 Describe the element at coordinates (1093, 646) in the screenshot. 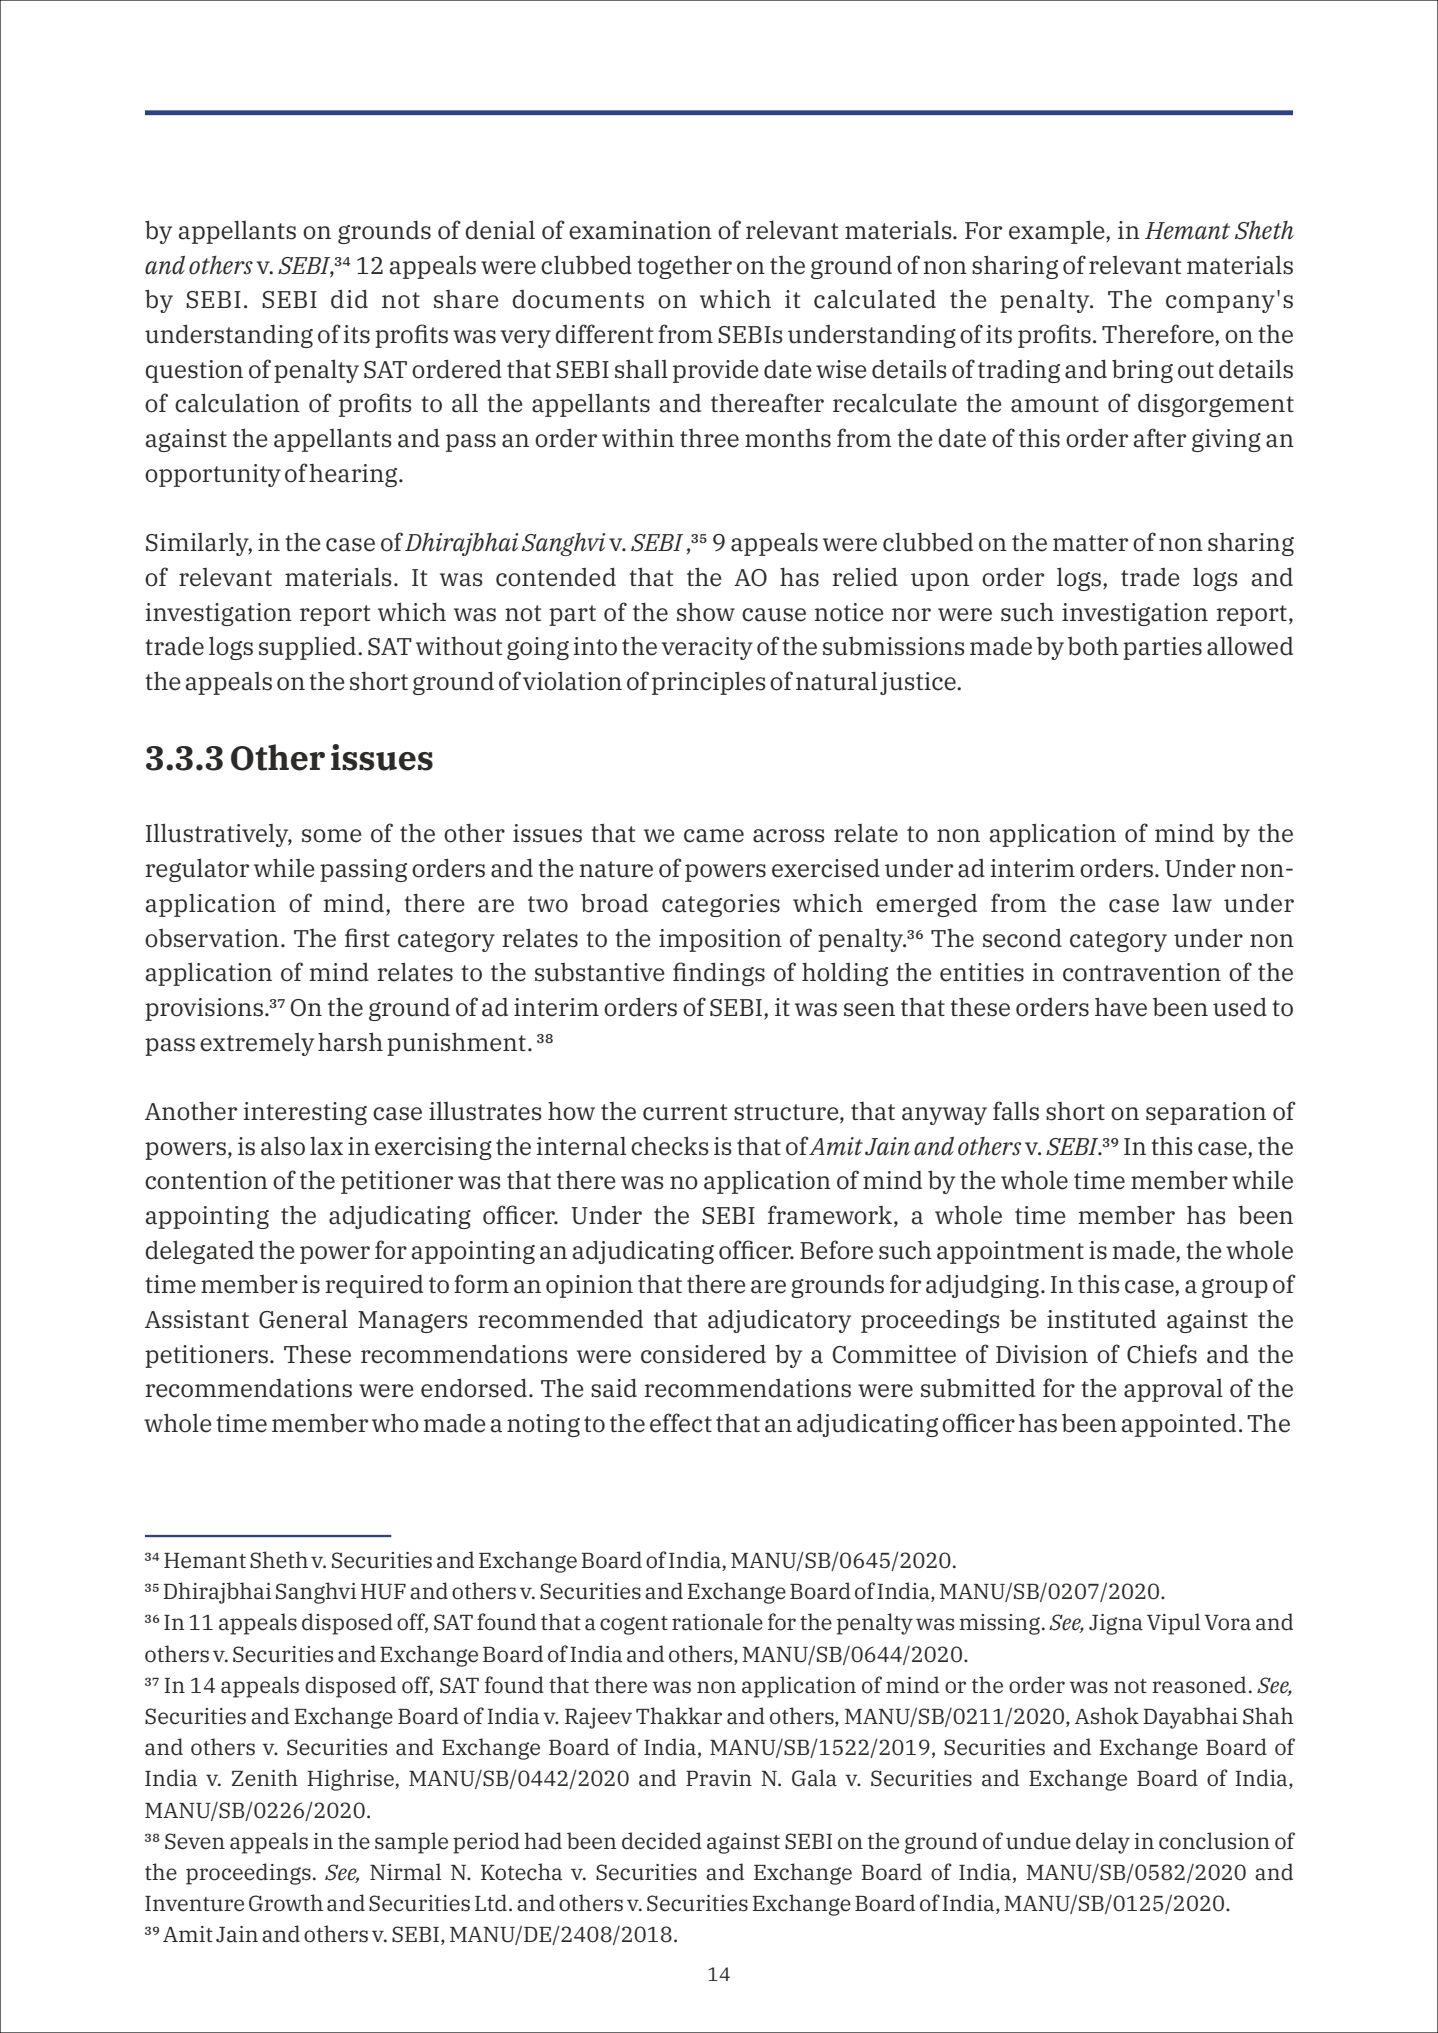

I see `both` at that location.
